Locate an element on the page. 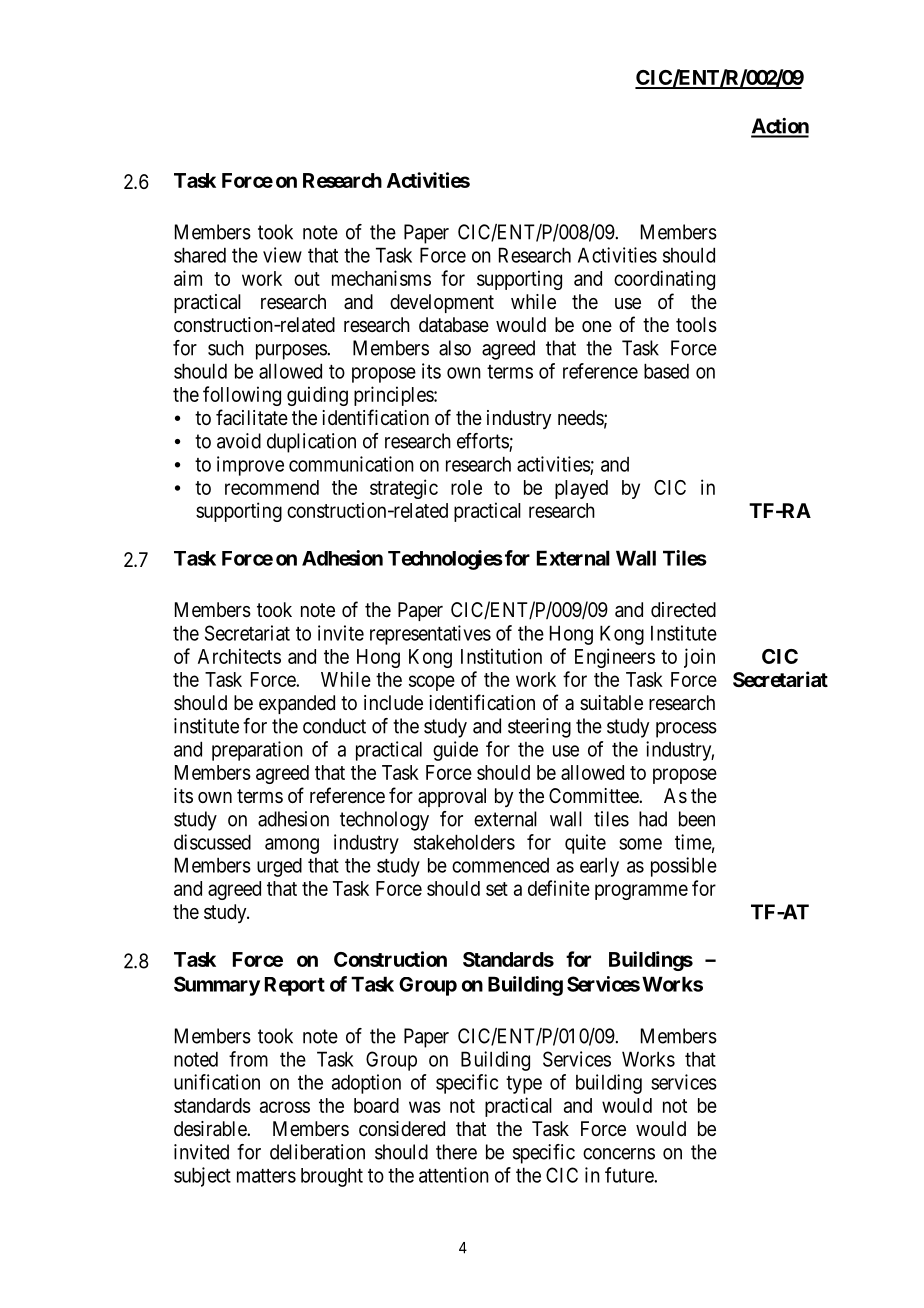  recommend is located at coordinates (272, 487).
